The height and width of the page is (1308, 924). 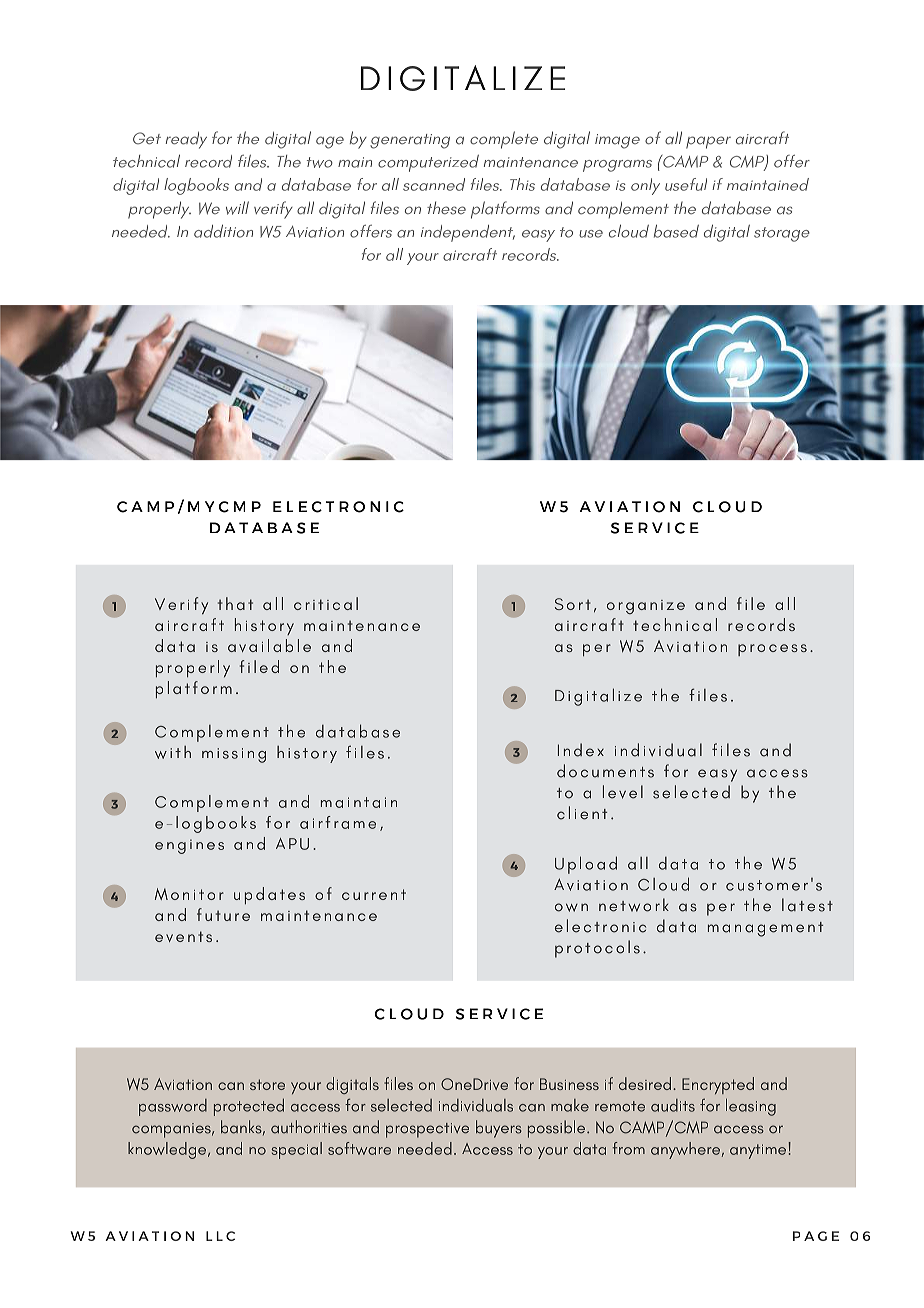 What do you see at coordinates (428, 163) in the page?
I see `computerized` at bounding box center [428, 163].
